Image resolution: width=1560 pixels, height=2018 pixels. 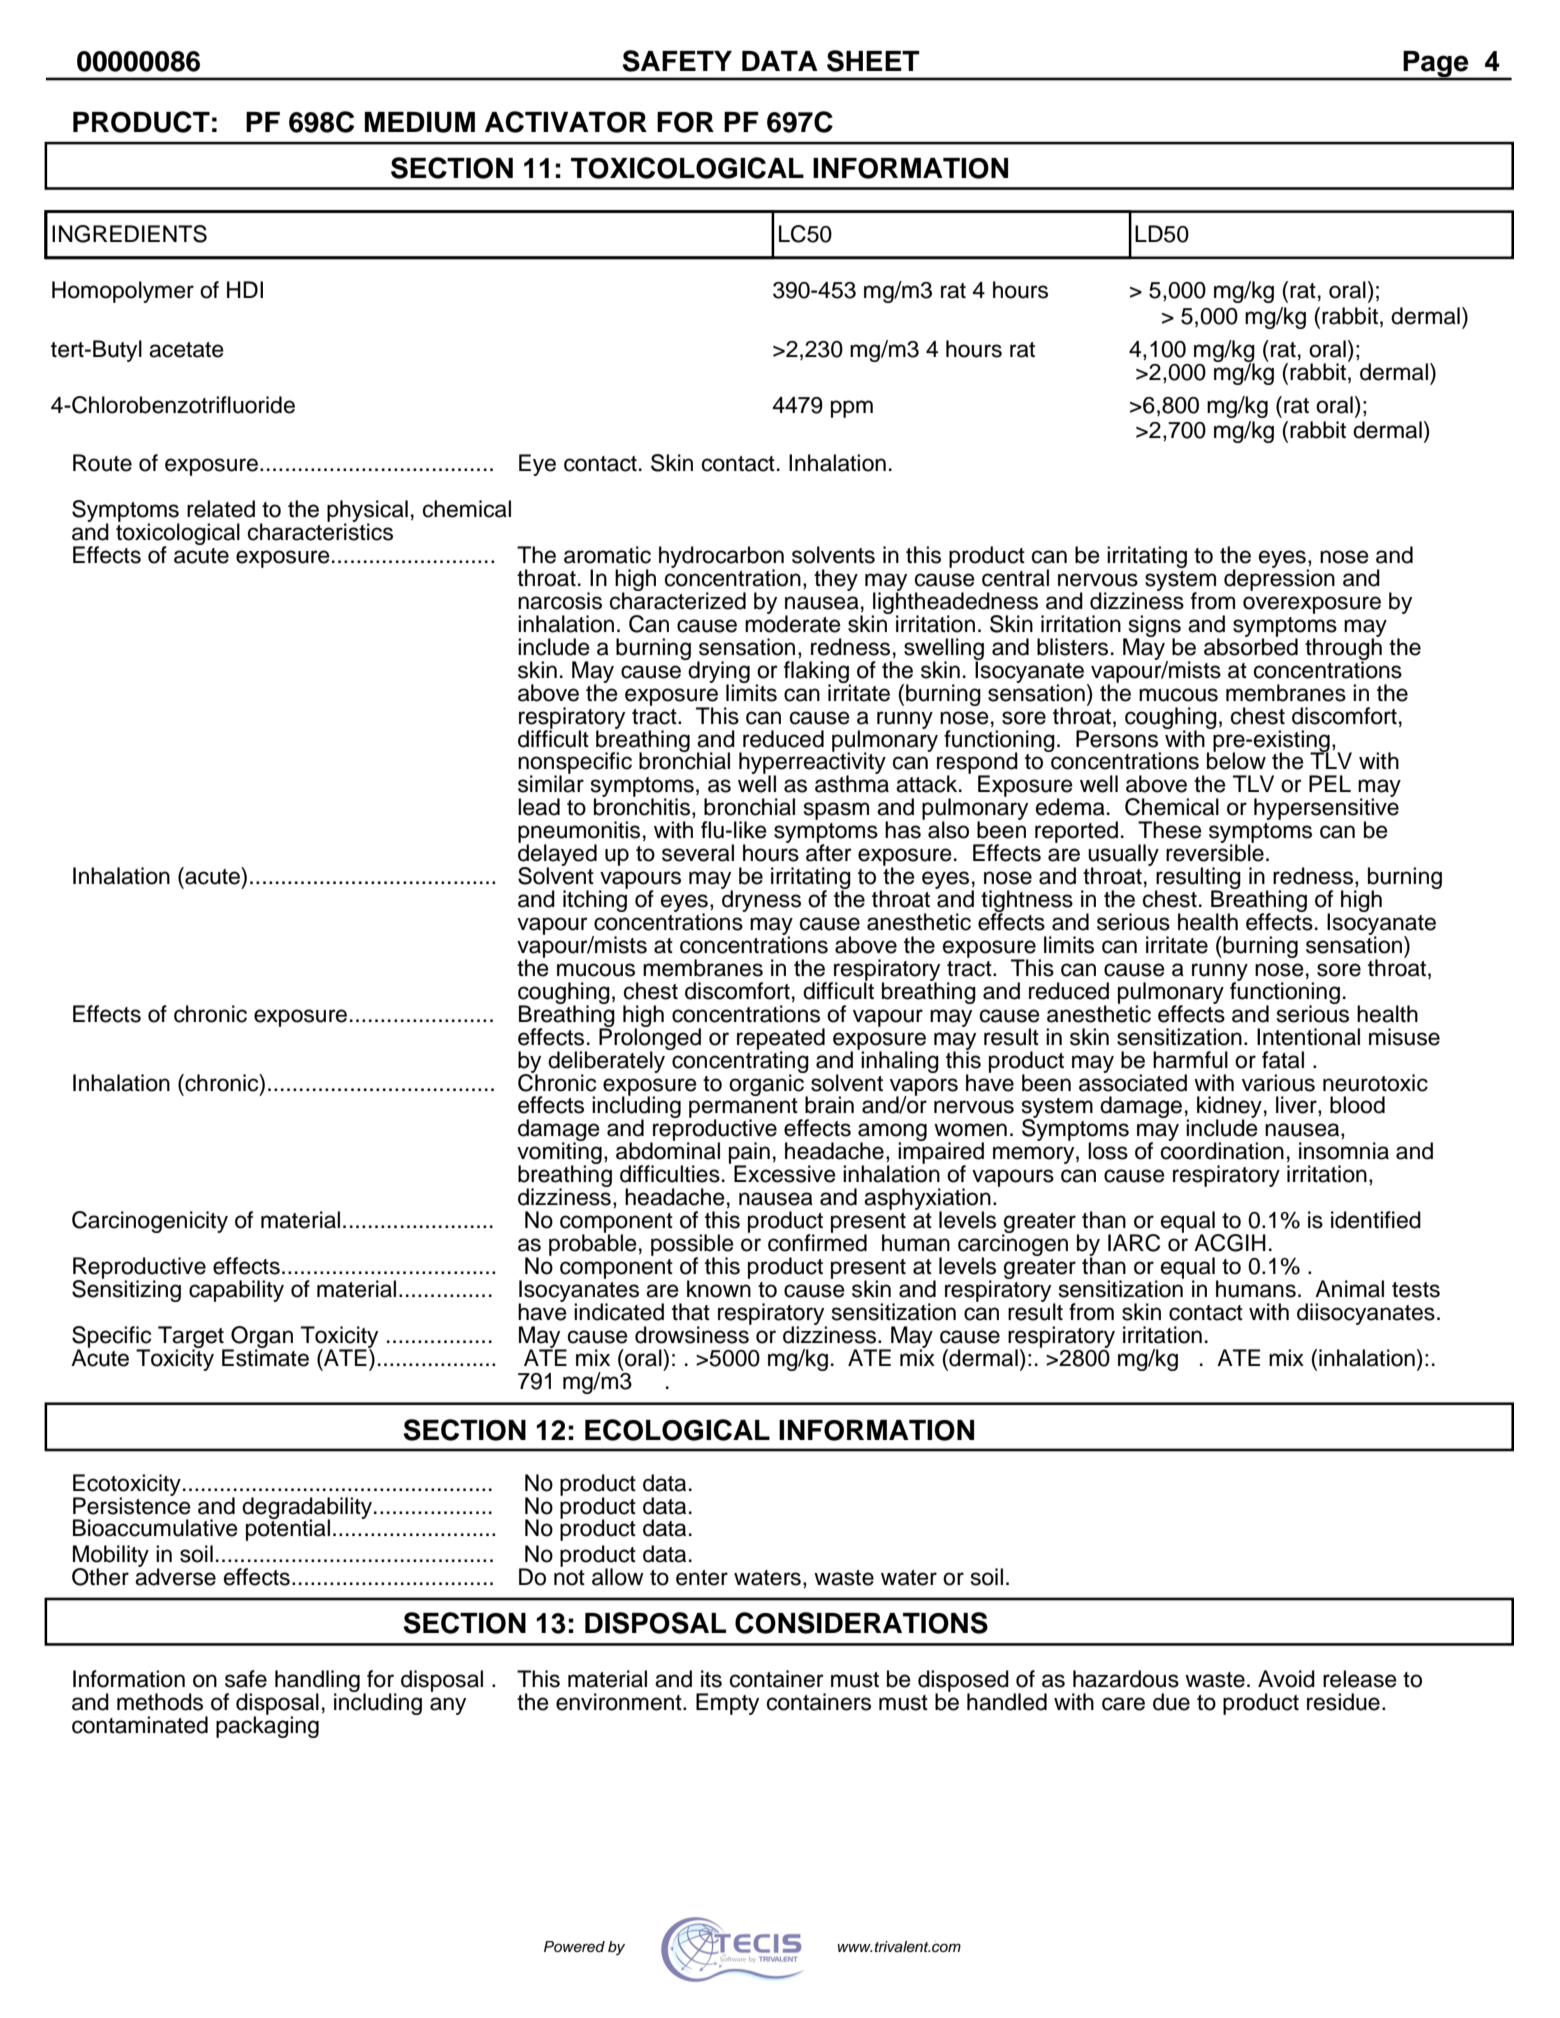 I want to click on deliberately, so click(x=608, y=1062).
